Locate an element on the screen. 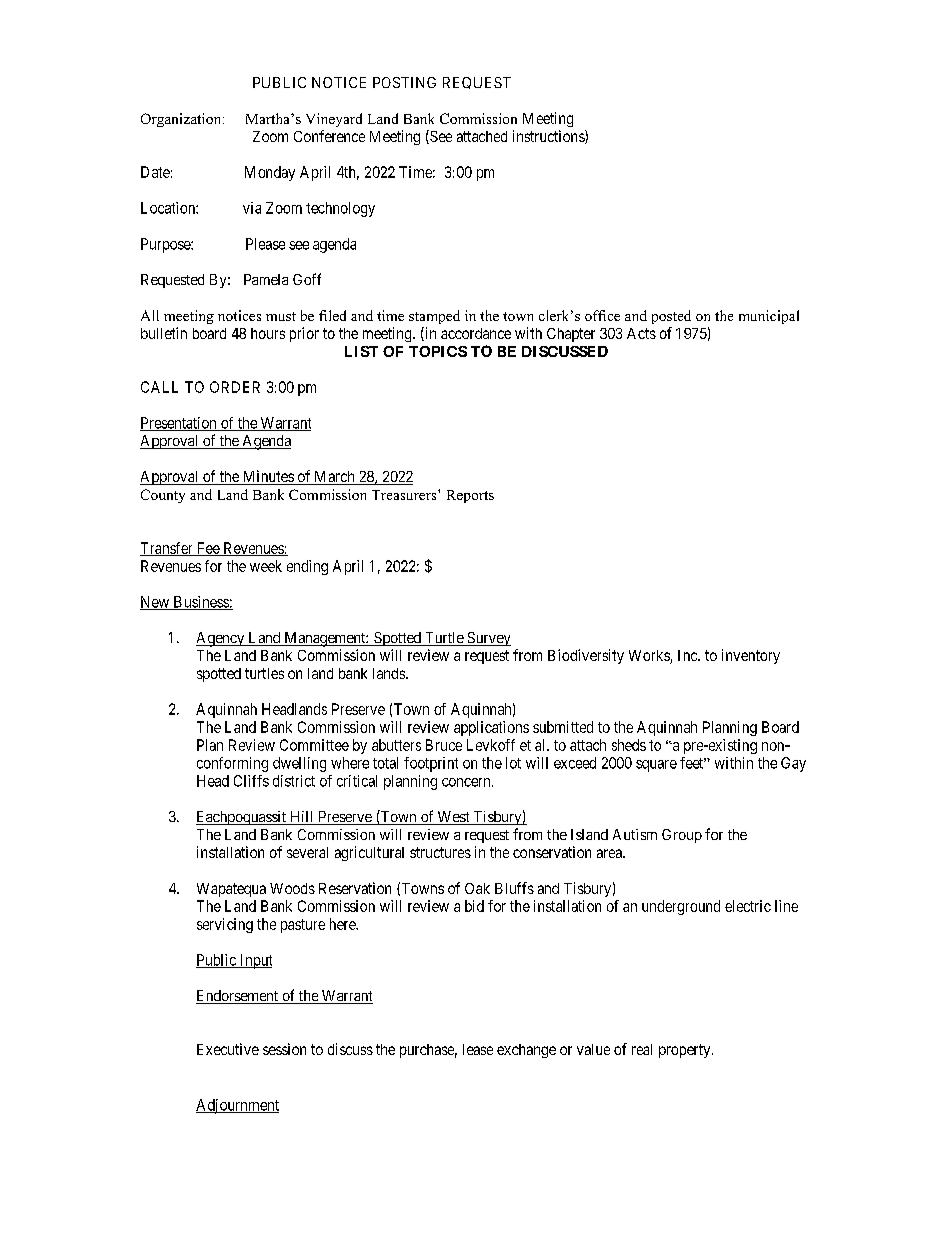  accordance is located at coordinates (476, 333).
